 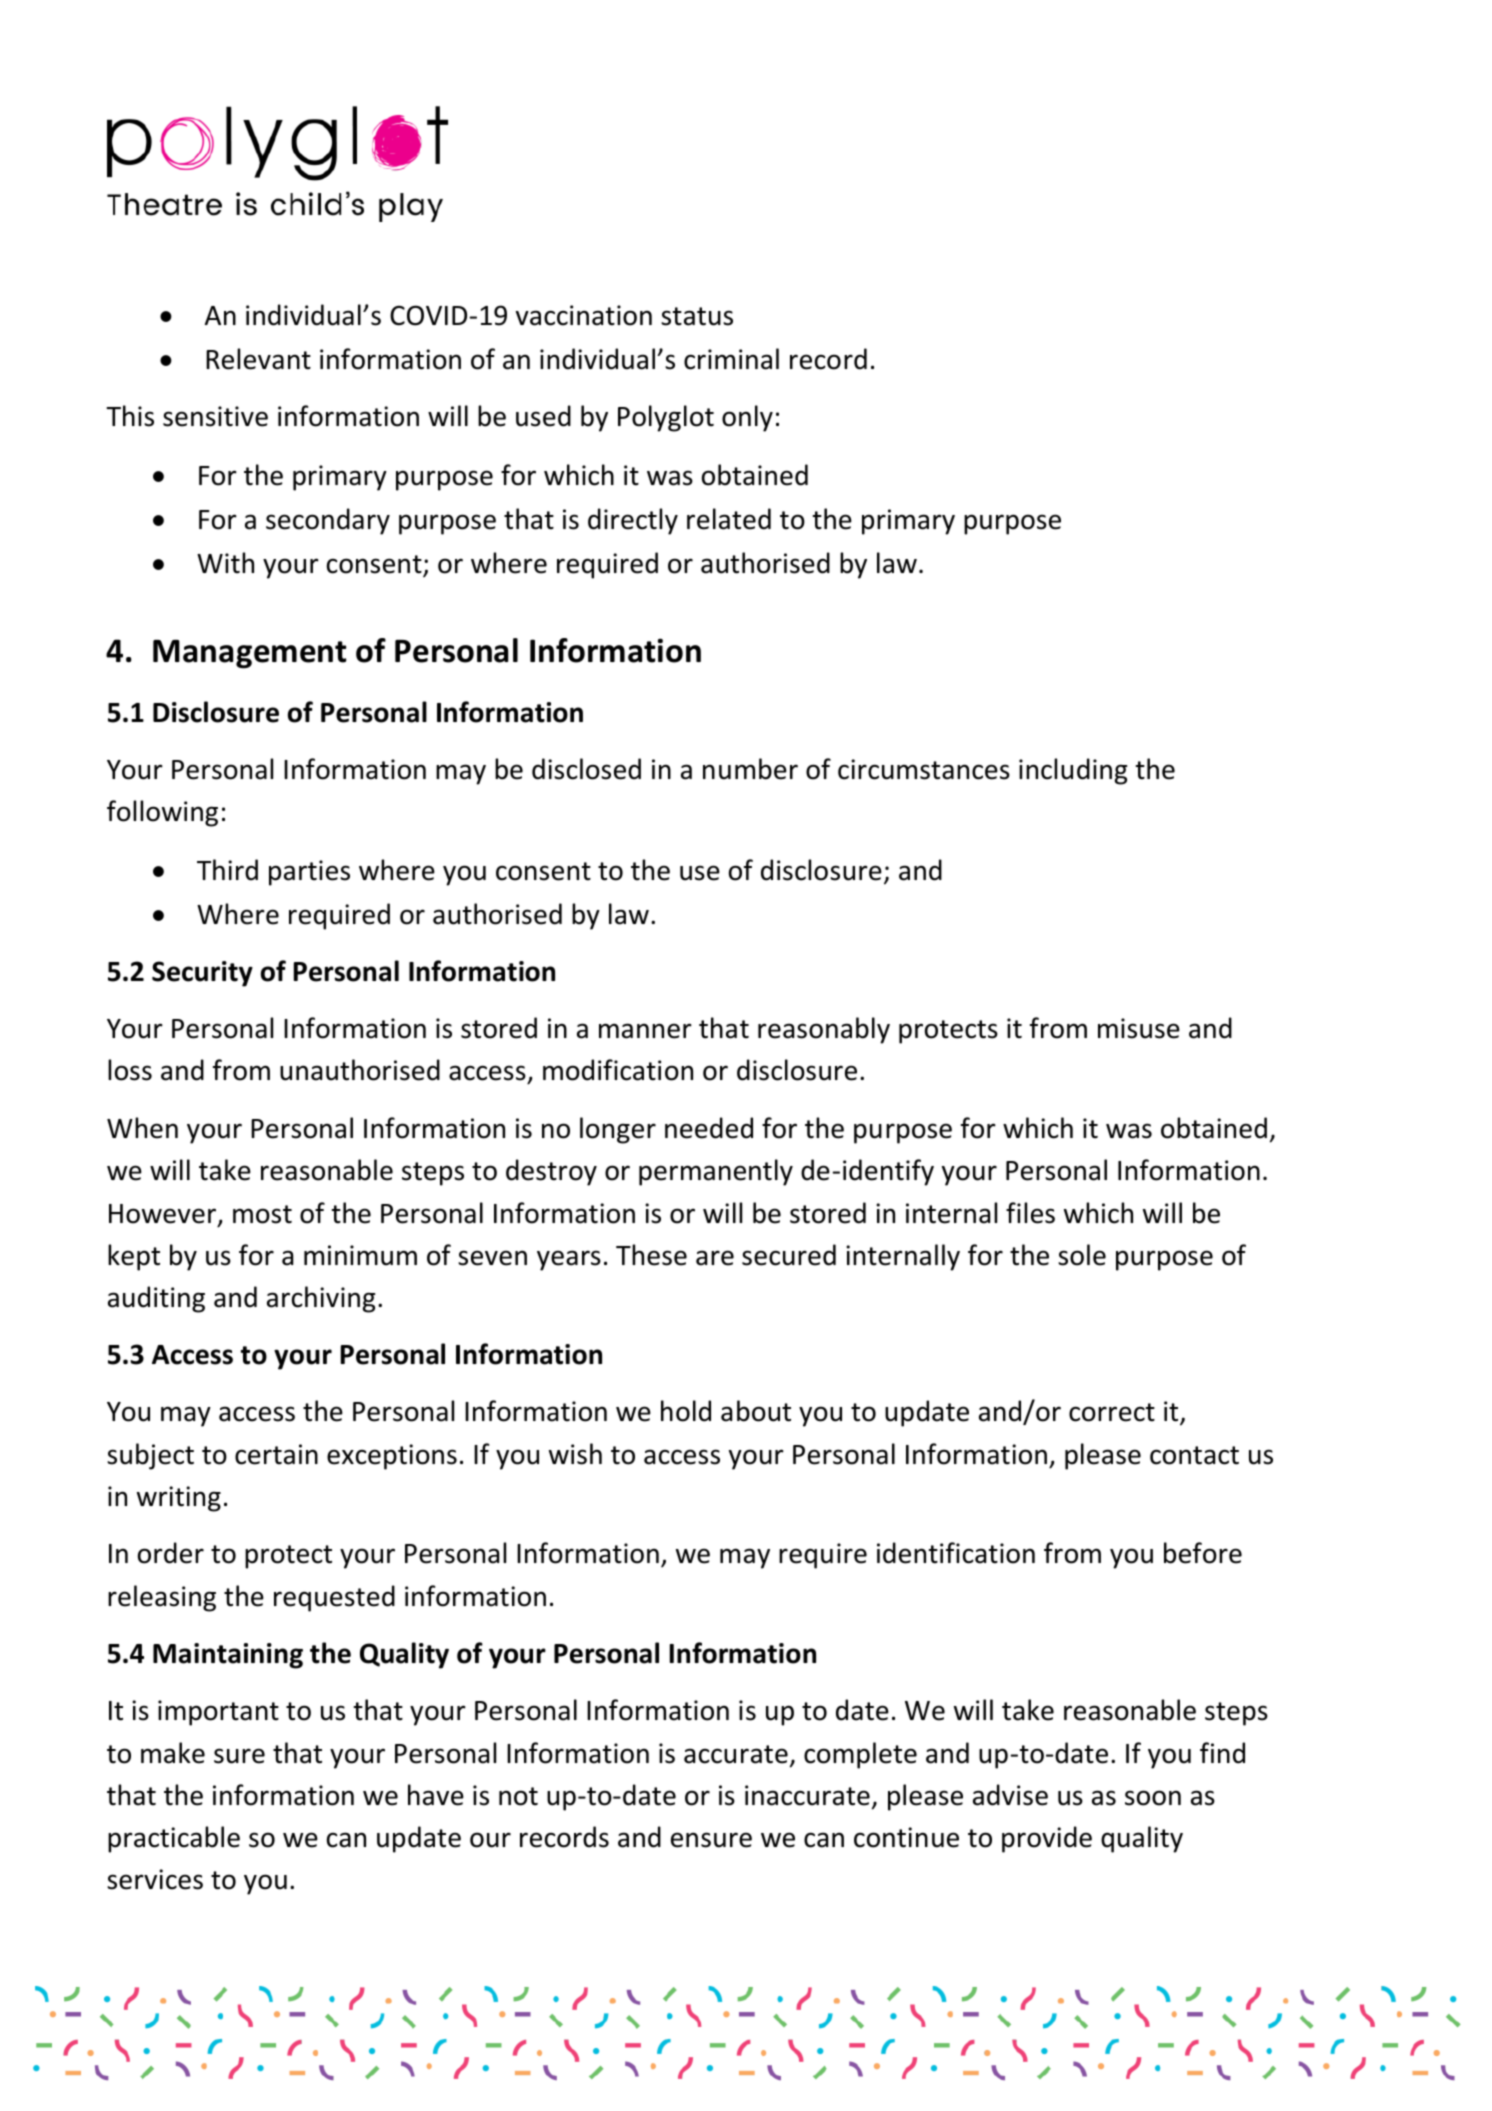 I want to click on practicable, so click(x=174, y=1839).
